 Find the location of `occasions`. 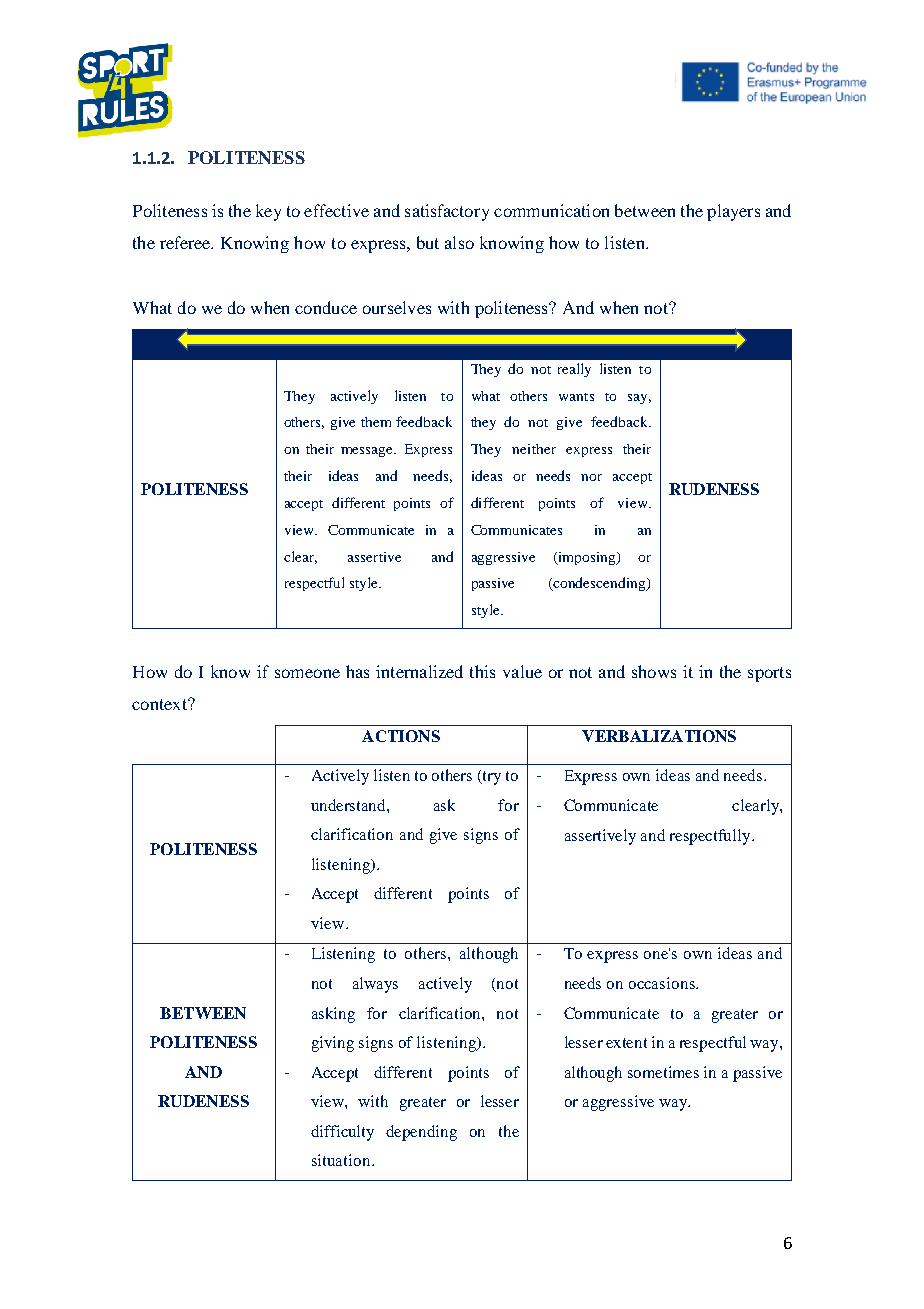

occasions is located at coordinates (663, 983).
